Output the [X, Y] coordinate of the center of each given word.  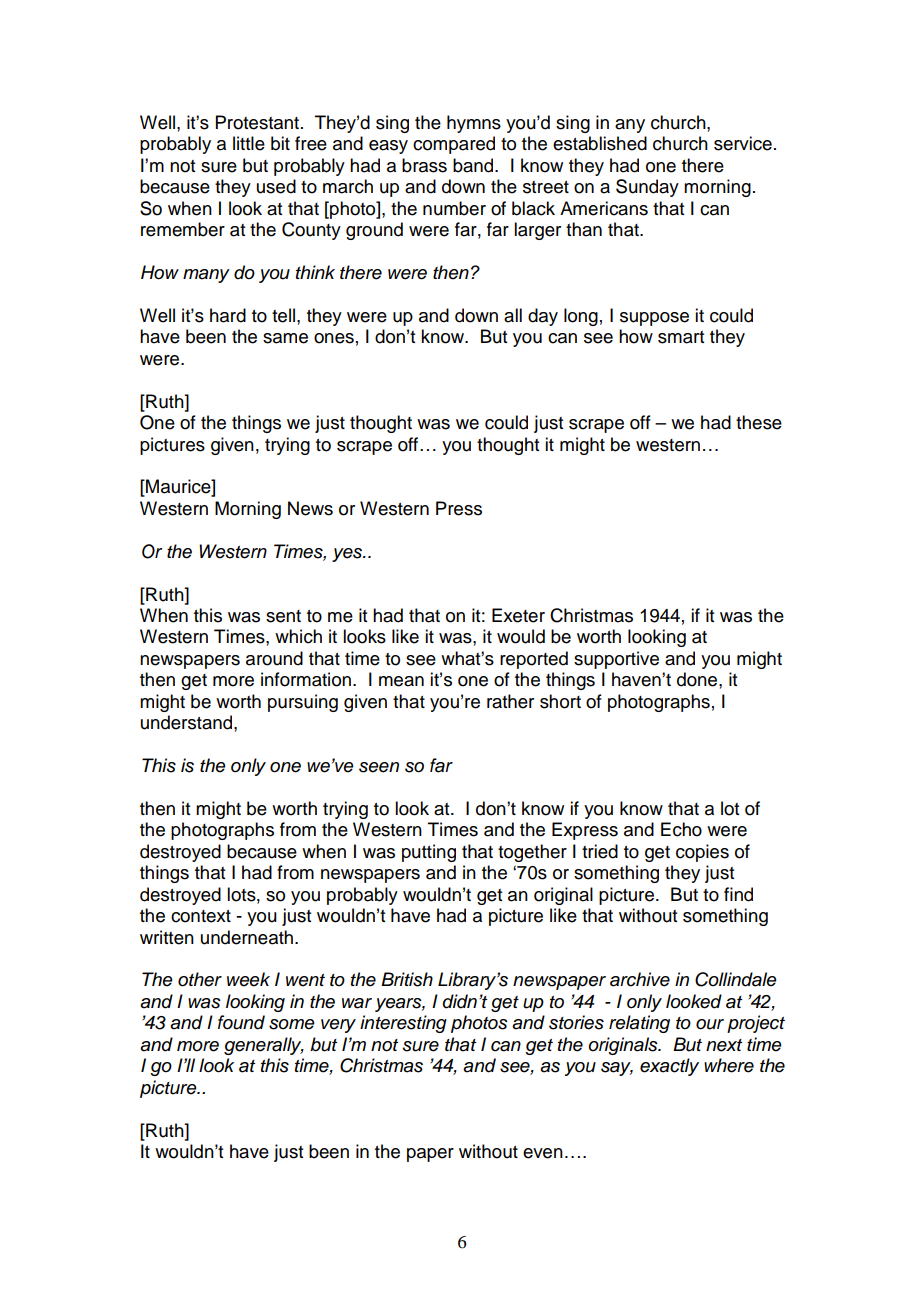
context [201, 916]
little [249, 143]
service [743, 143]
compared [454, 145]
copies [702, 853]
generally [264, 1046]
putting [429, 853]
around [274, 658]
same [285, 338]
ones [334, 338]
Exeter [518, 615]
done [698, 679]
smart [681, 337]
